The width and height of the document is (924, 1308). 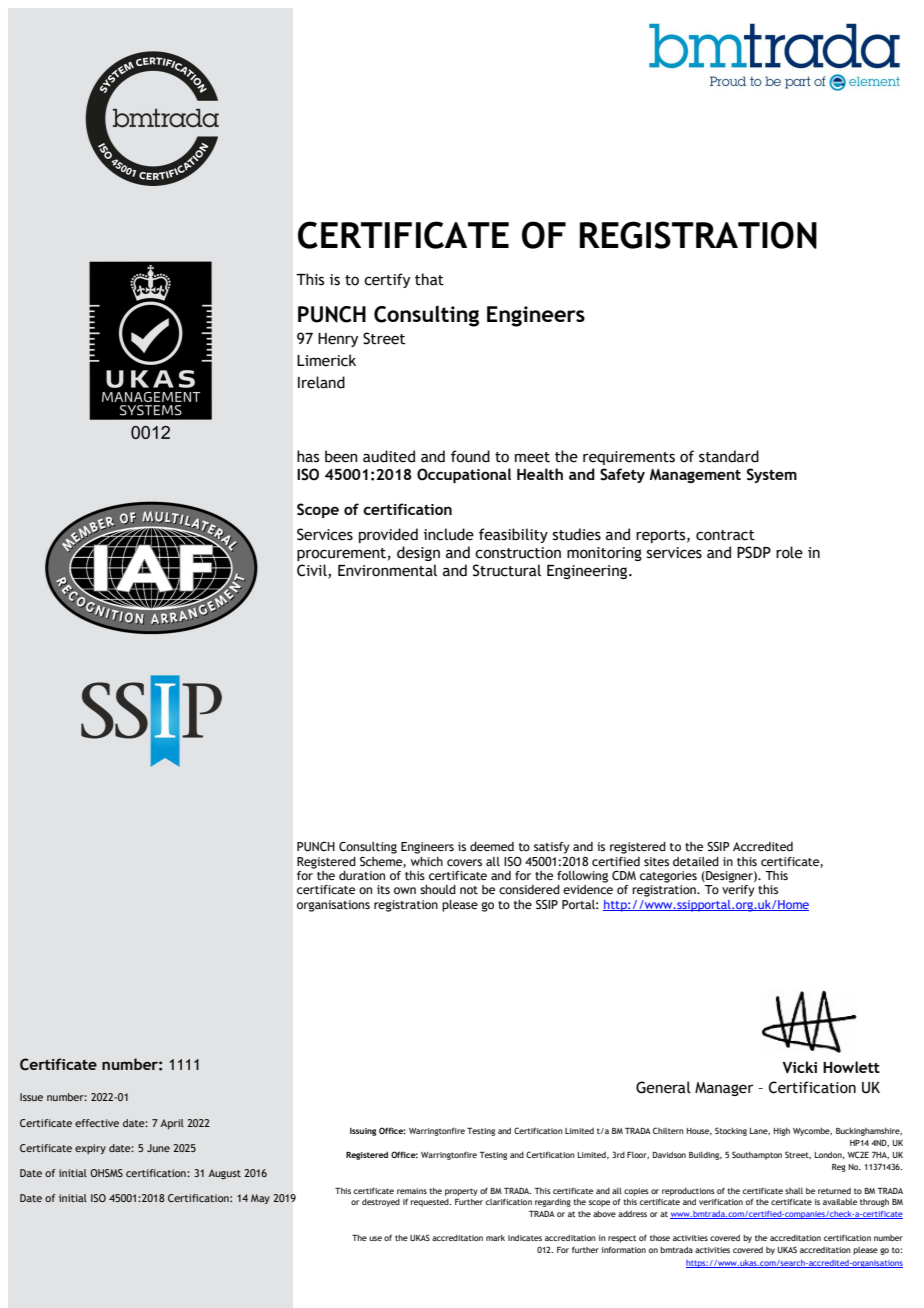 I want to click on role, so click(x=789, y=552).
